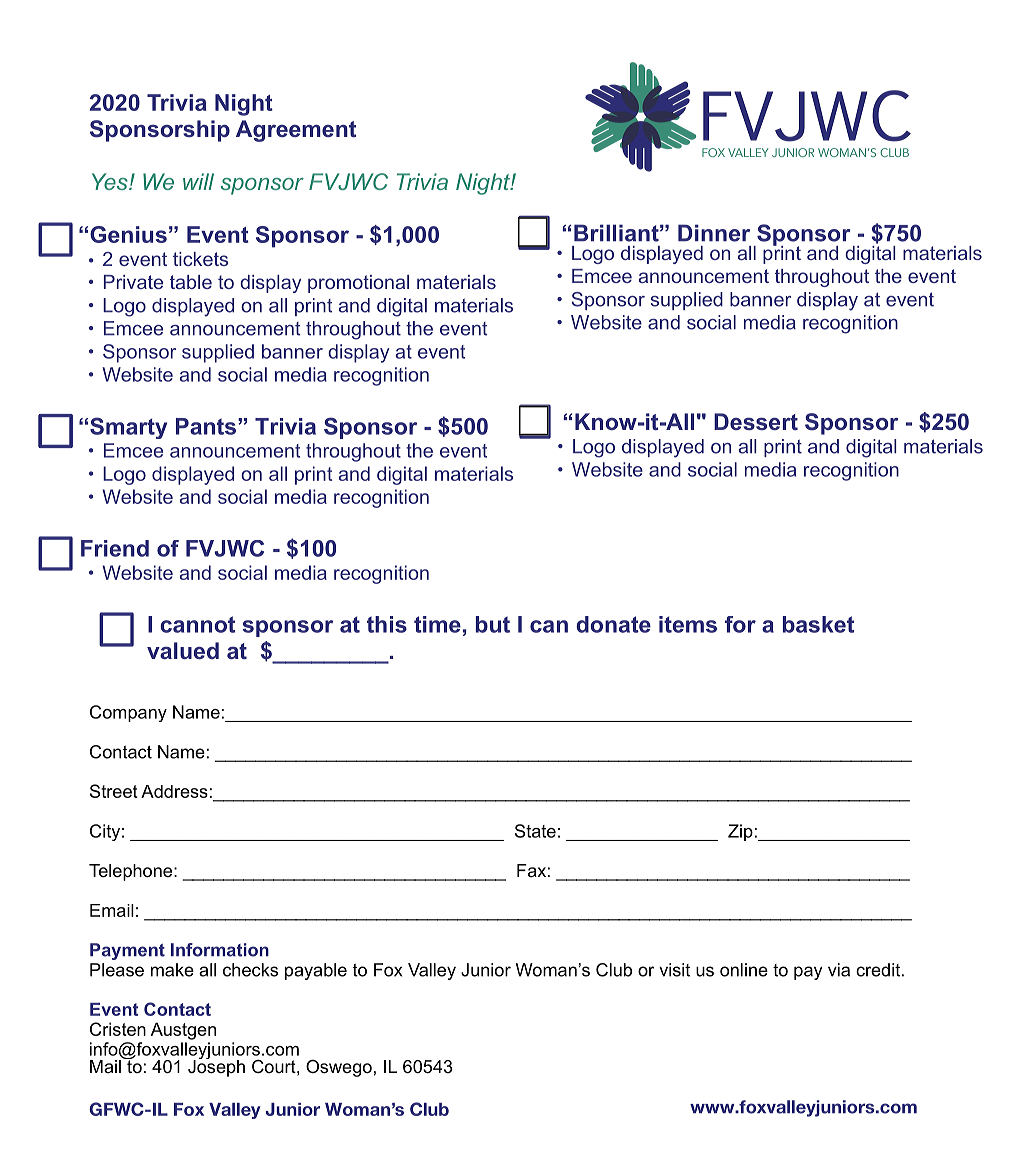 Image resolution: width=1010 pixels, height=1176 pixels. What do you see at coordinates (535, 831) in the screenshot?
I see `State` at bounding box center [535, 831].
